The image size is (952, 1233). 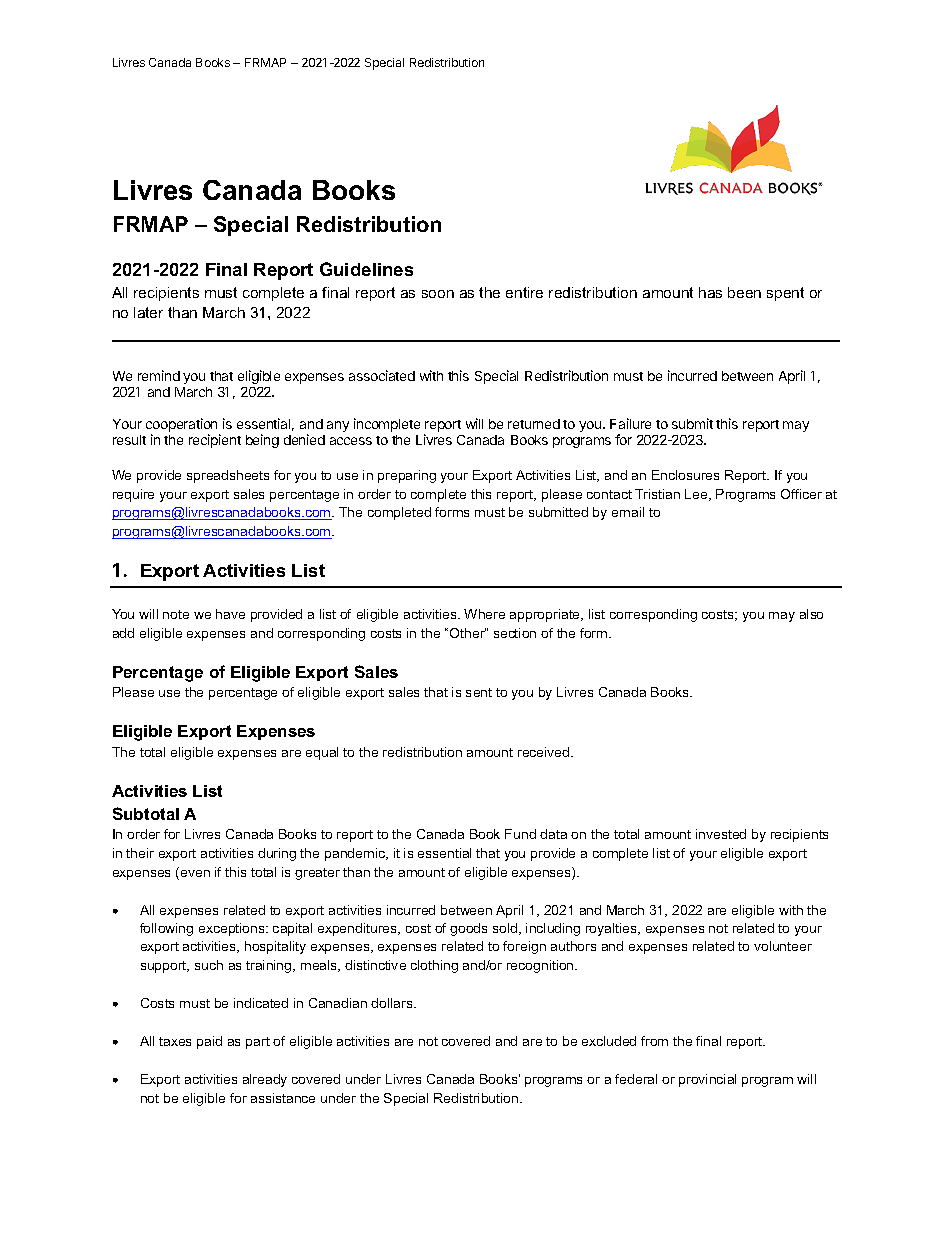 I want to click on also, so click(x=811, y=614).
